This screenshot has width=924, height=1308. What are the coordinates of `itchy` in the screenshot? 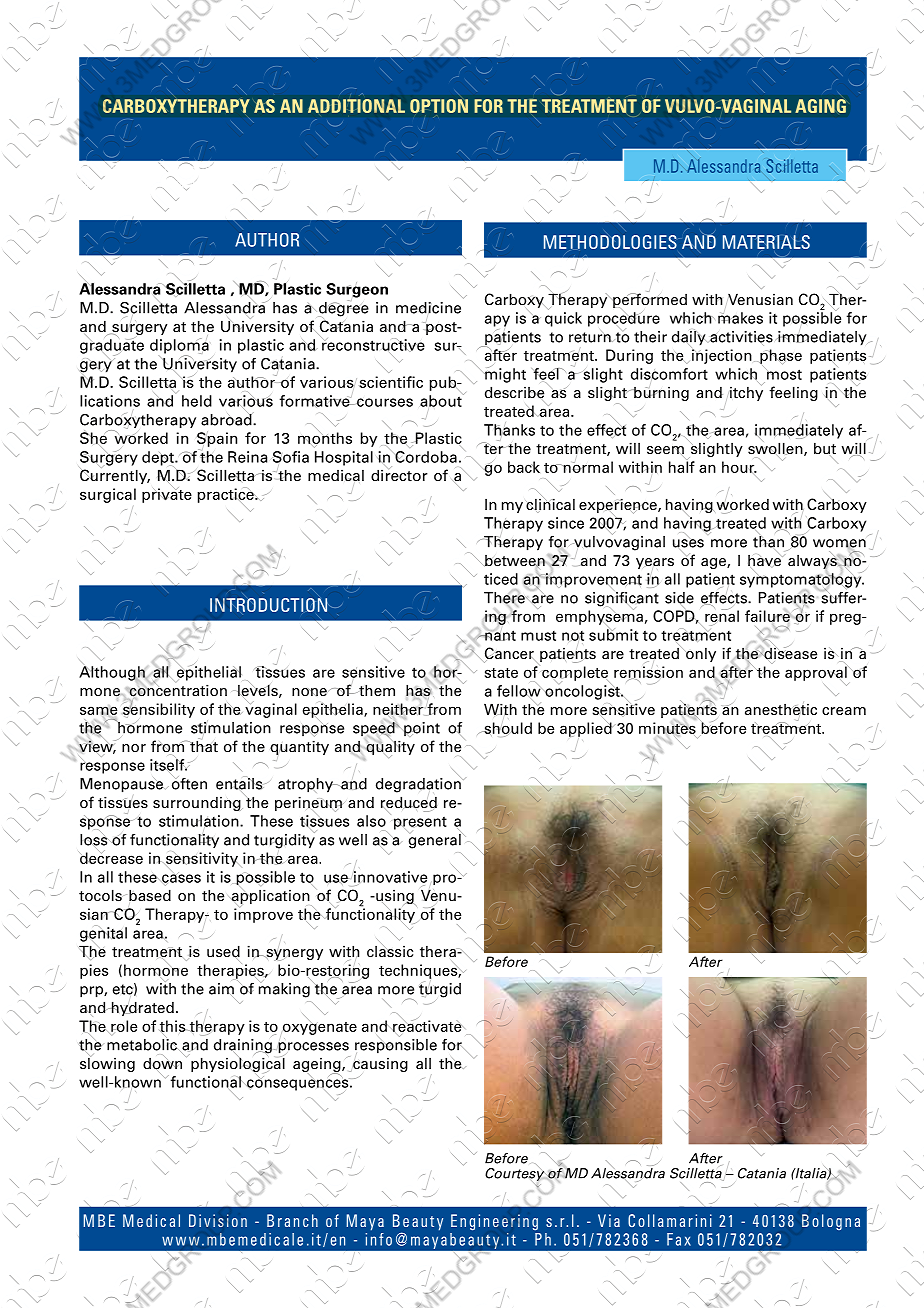 It's located at (745, 392).
